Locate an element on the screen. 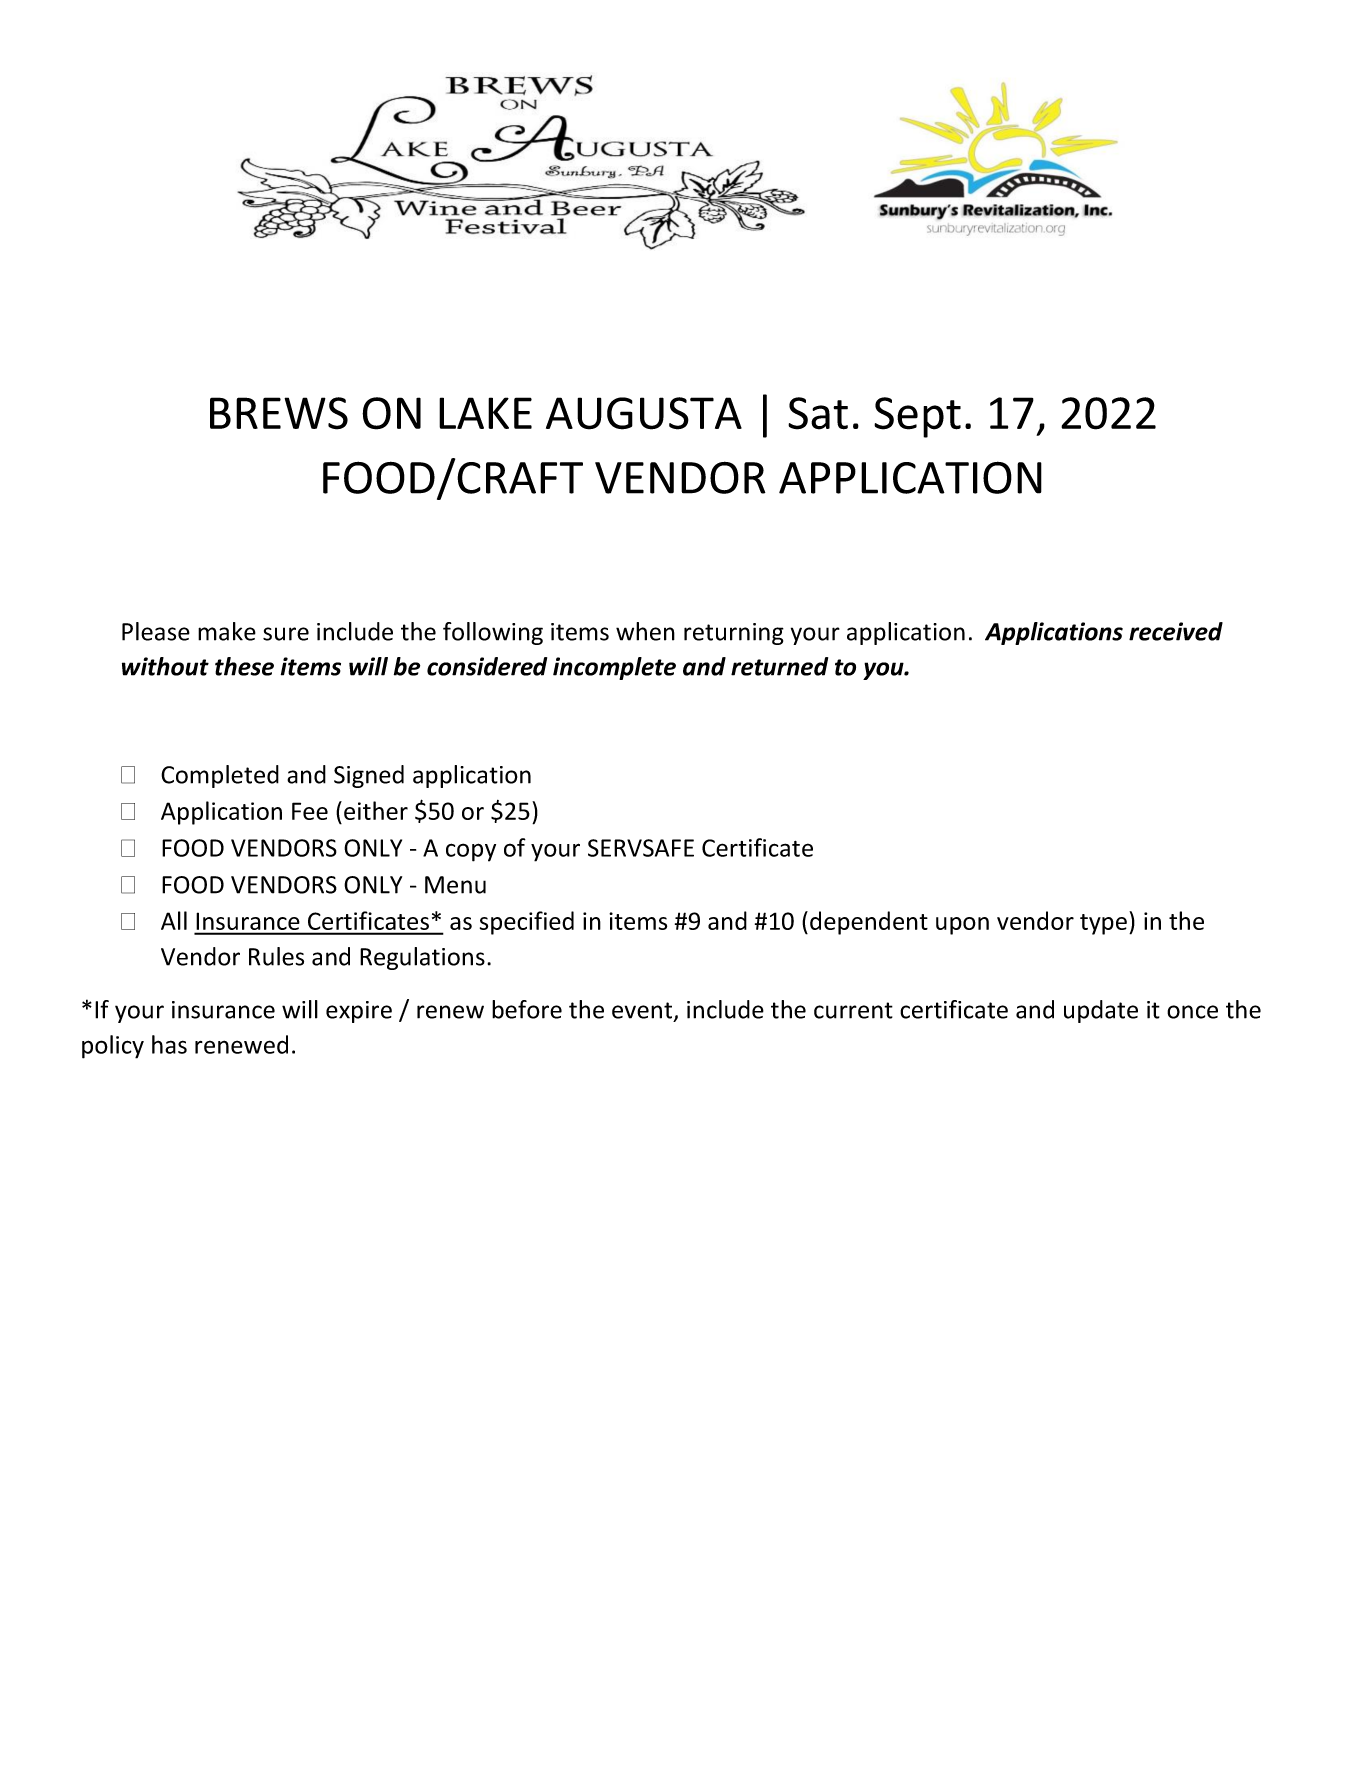 This screenshot has height=1766, width=1365. update is located at coordinates (1101, 1011).
